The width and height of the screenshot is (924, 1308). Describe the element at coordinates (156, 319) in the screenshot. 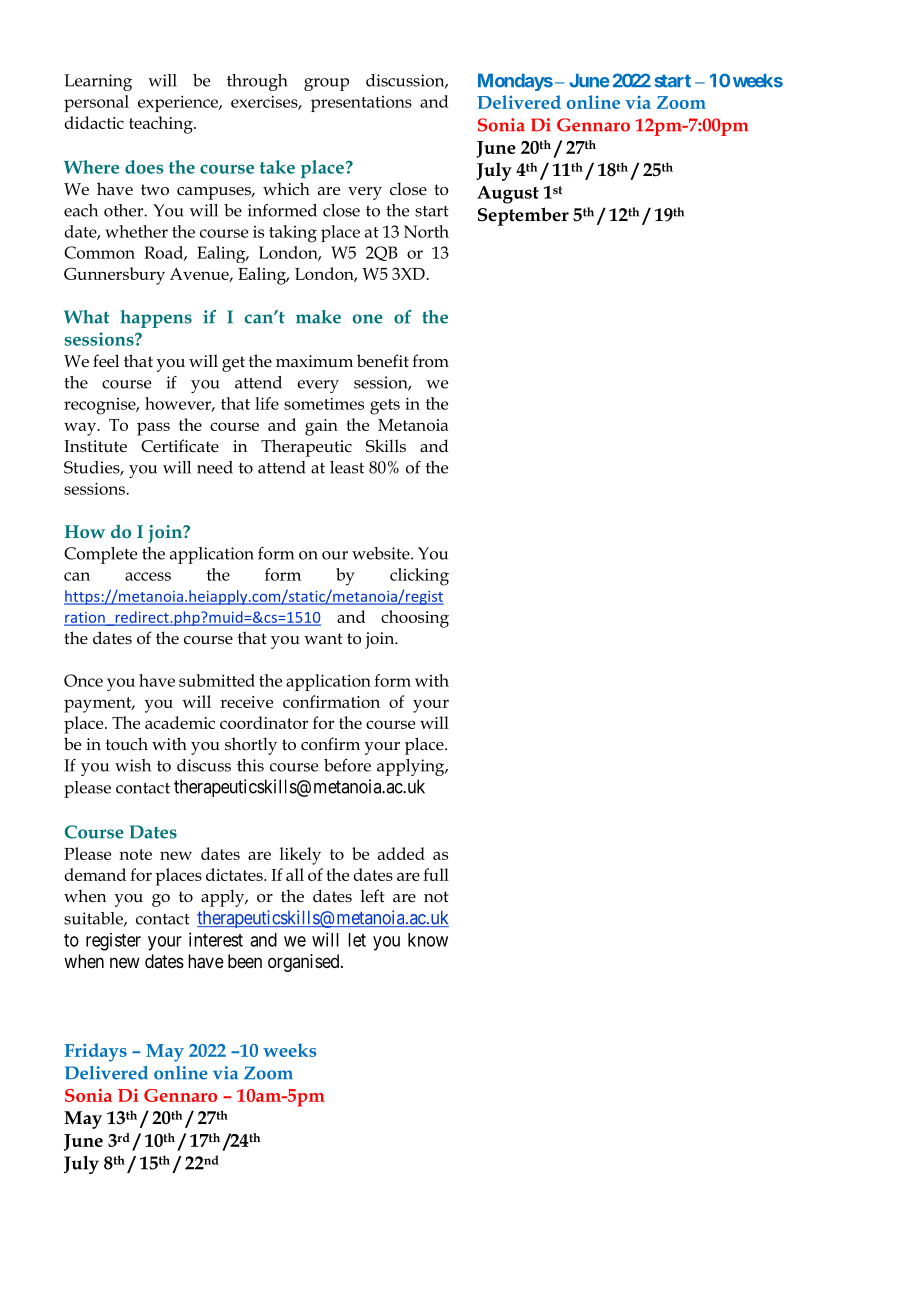

I see `happens` at that location.
